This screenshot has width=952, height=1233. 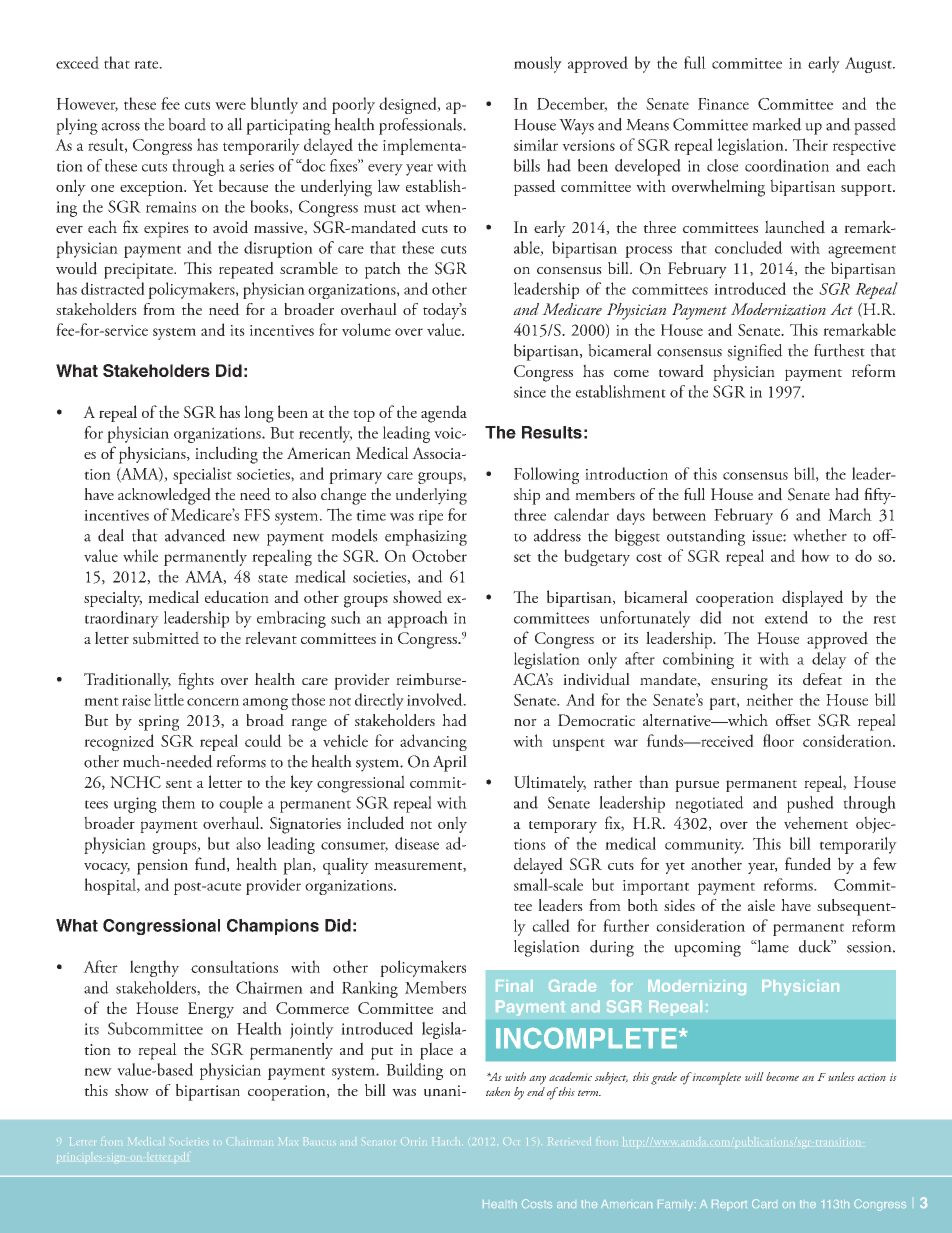 What do you see at coordinates (187, 124) in the screenshot?
I see `board` at bounding box center [187, 124].
